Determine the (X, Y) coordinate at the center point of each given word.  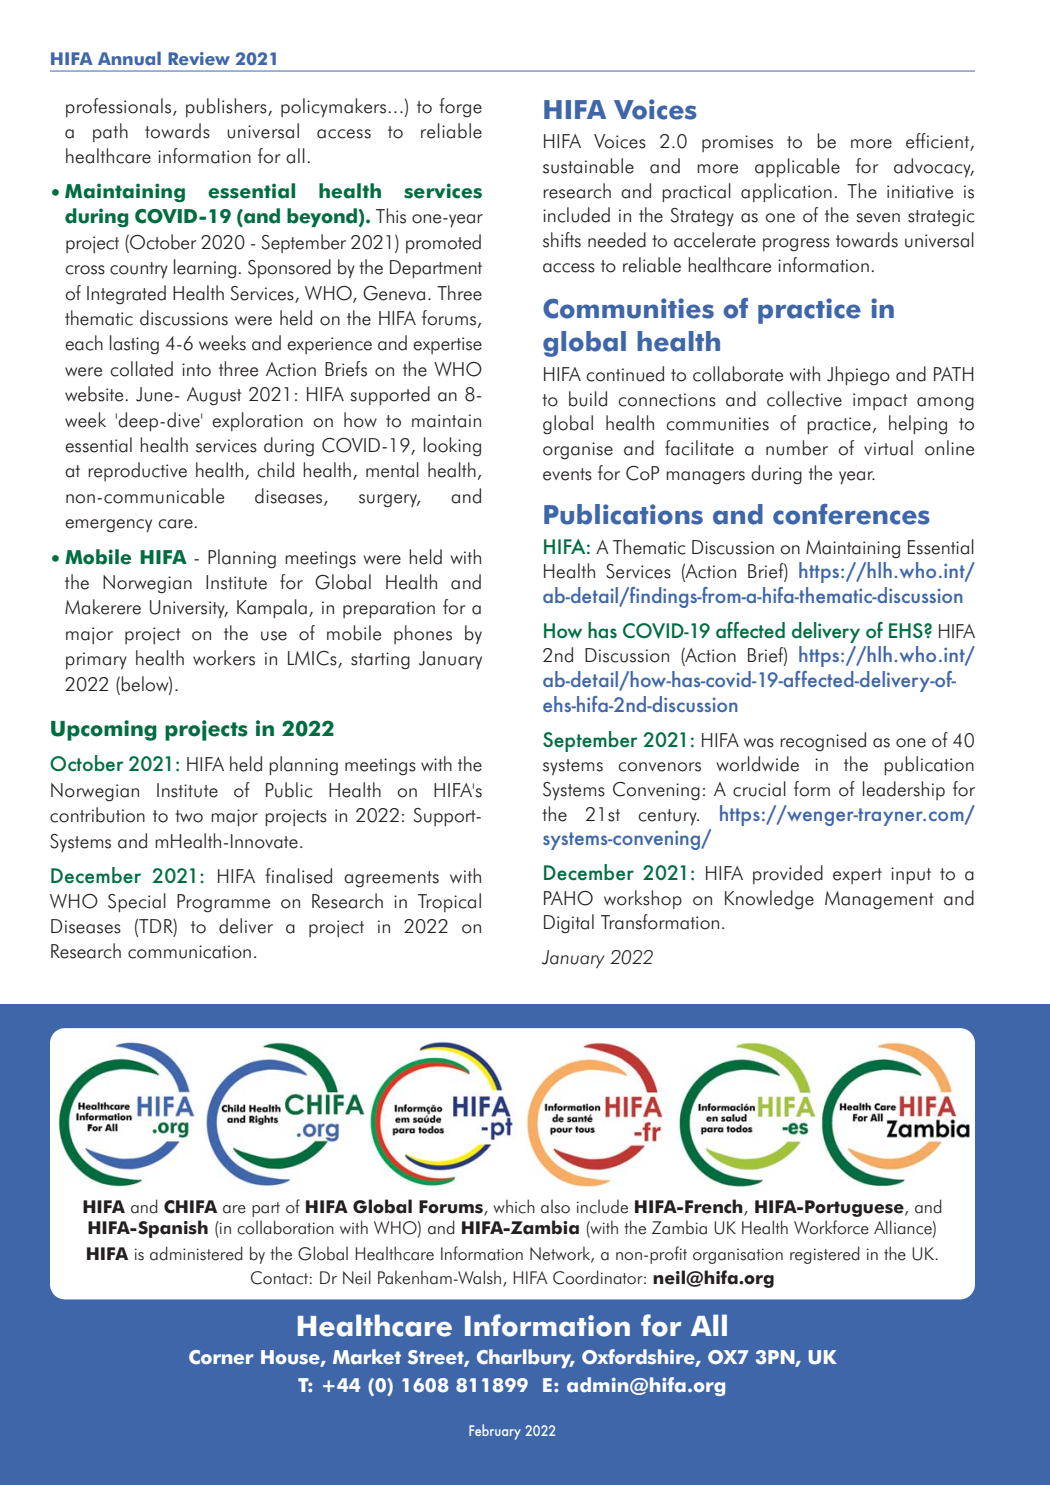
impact (880, 401)
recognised (823, 742)
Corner (221, 1357)
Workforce (831, 1227)
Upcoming (104, 730)
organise (578, 451)
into (196, 370)
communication (189, 952)
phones (423, 634)
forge (460, 108)
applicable (797, 167)
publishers (227, 107)
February (495, 1432)
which (514, 1206)
